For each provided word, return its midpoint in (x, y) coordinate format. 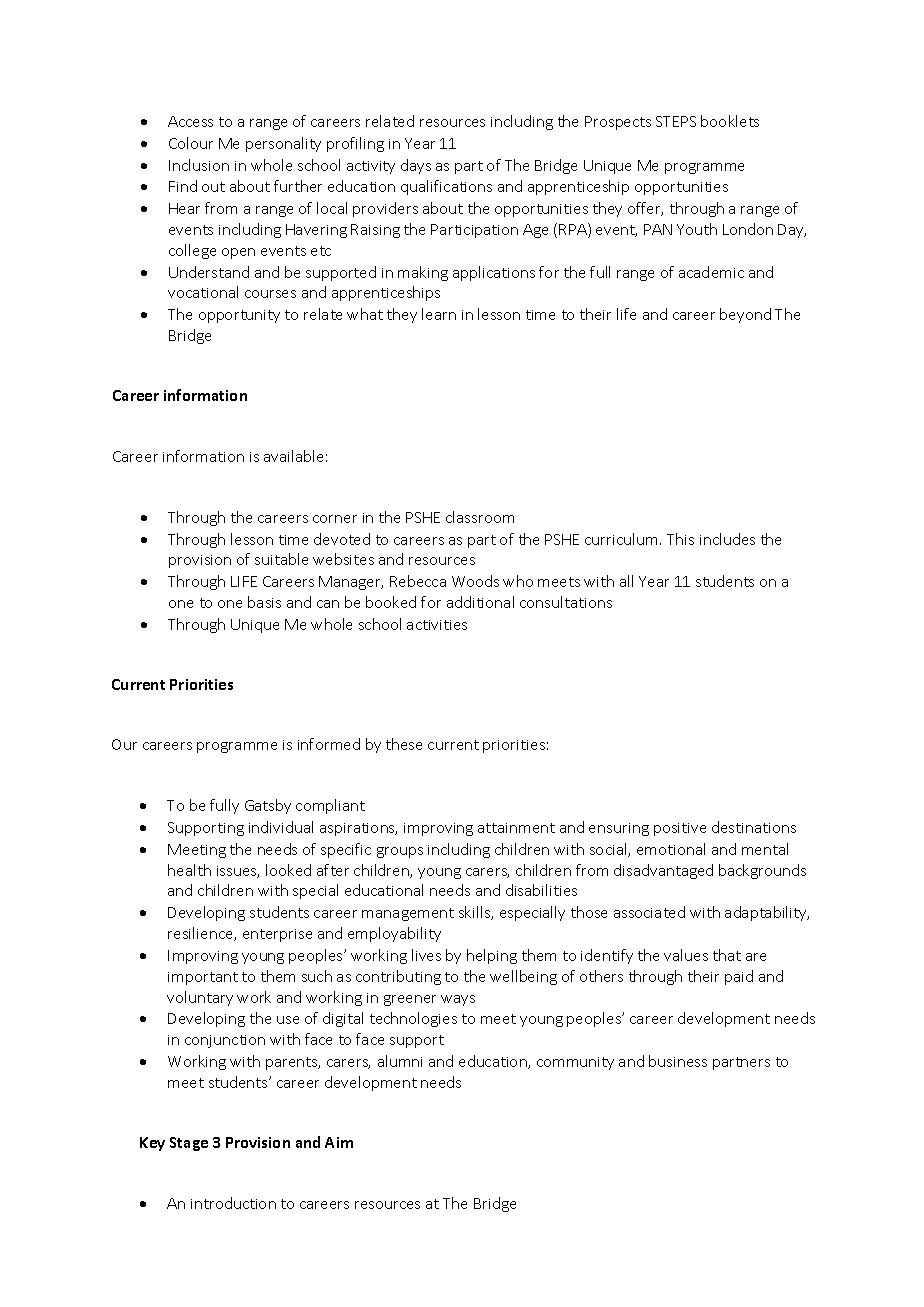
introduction (233, 1203)
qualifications (446, 187)
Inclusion (199, 165)
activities (437, 625)
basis (264, 602)
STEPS (676, 121)
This (680, 539)
